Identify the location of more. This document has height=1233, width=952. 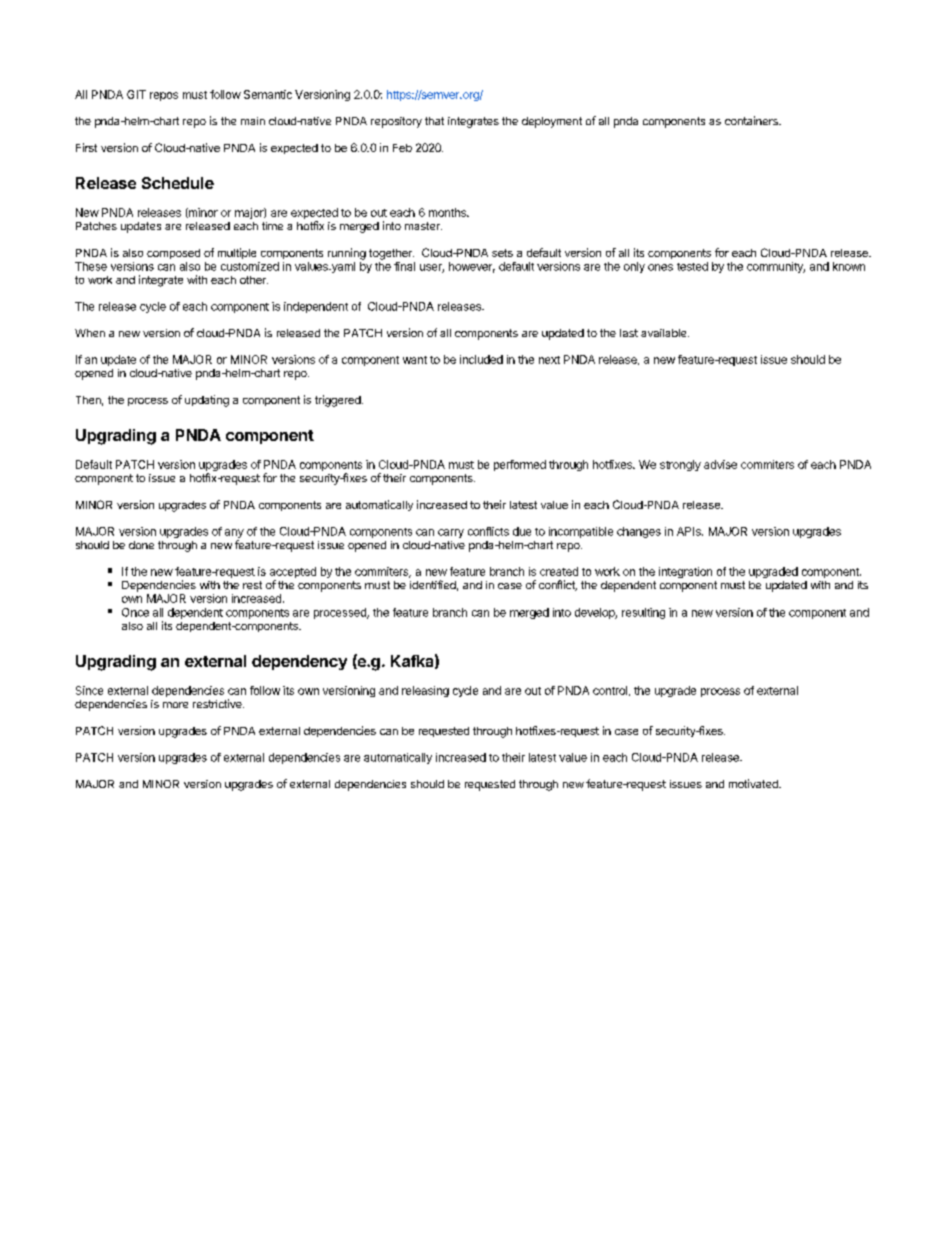
(175, 705).
